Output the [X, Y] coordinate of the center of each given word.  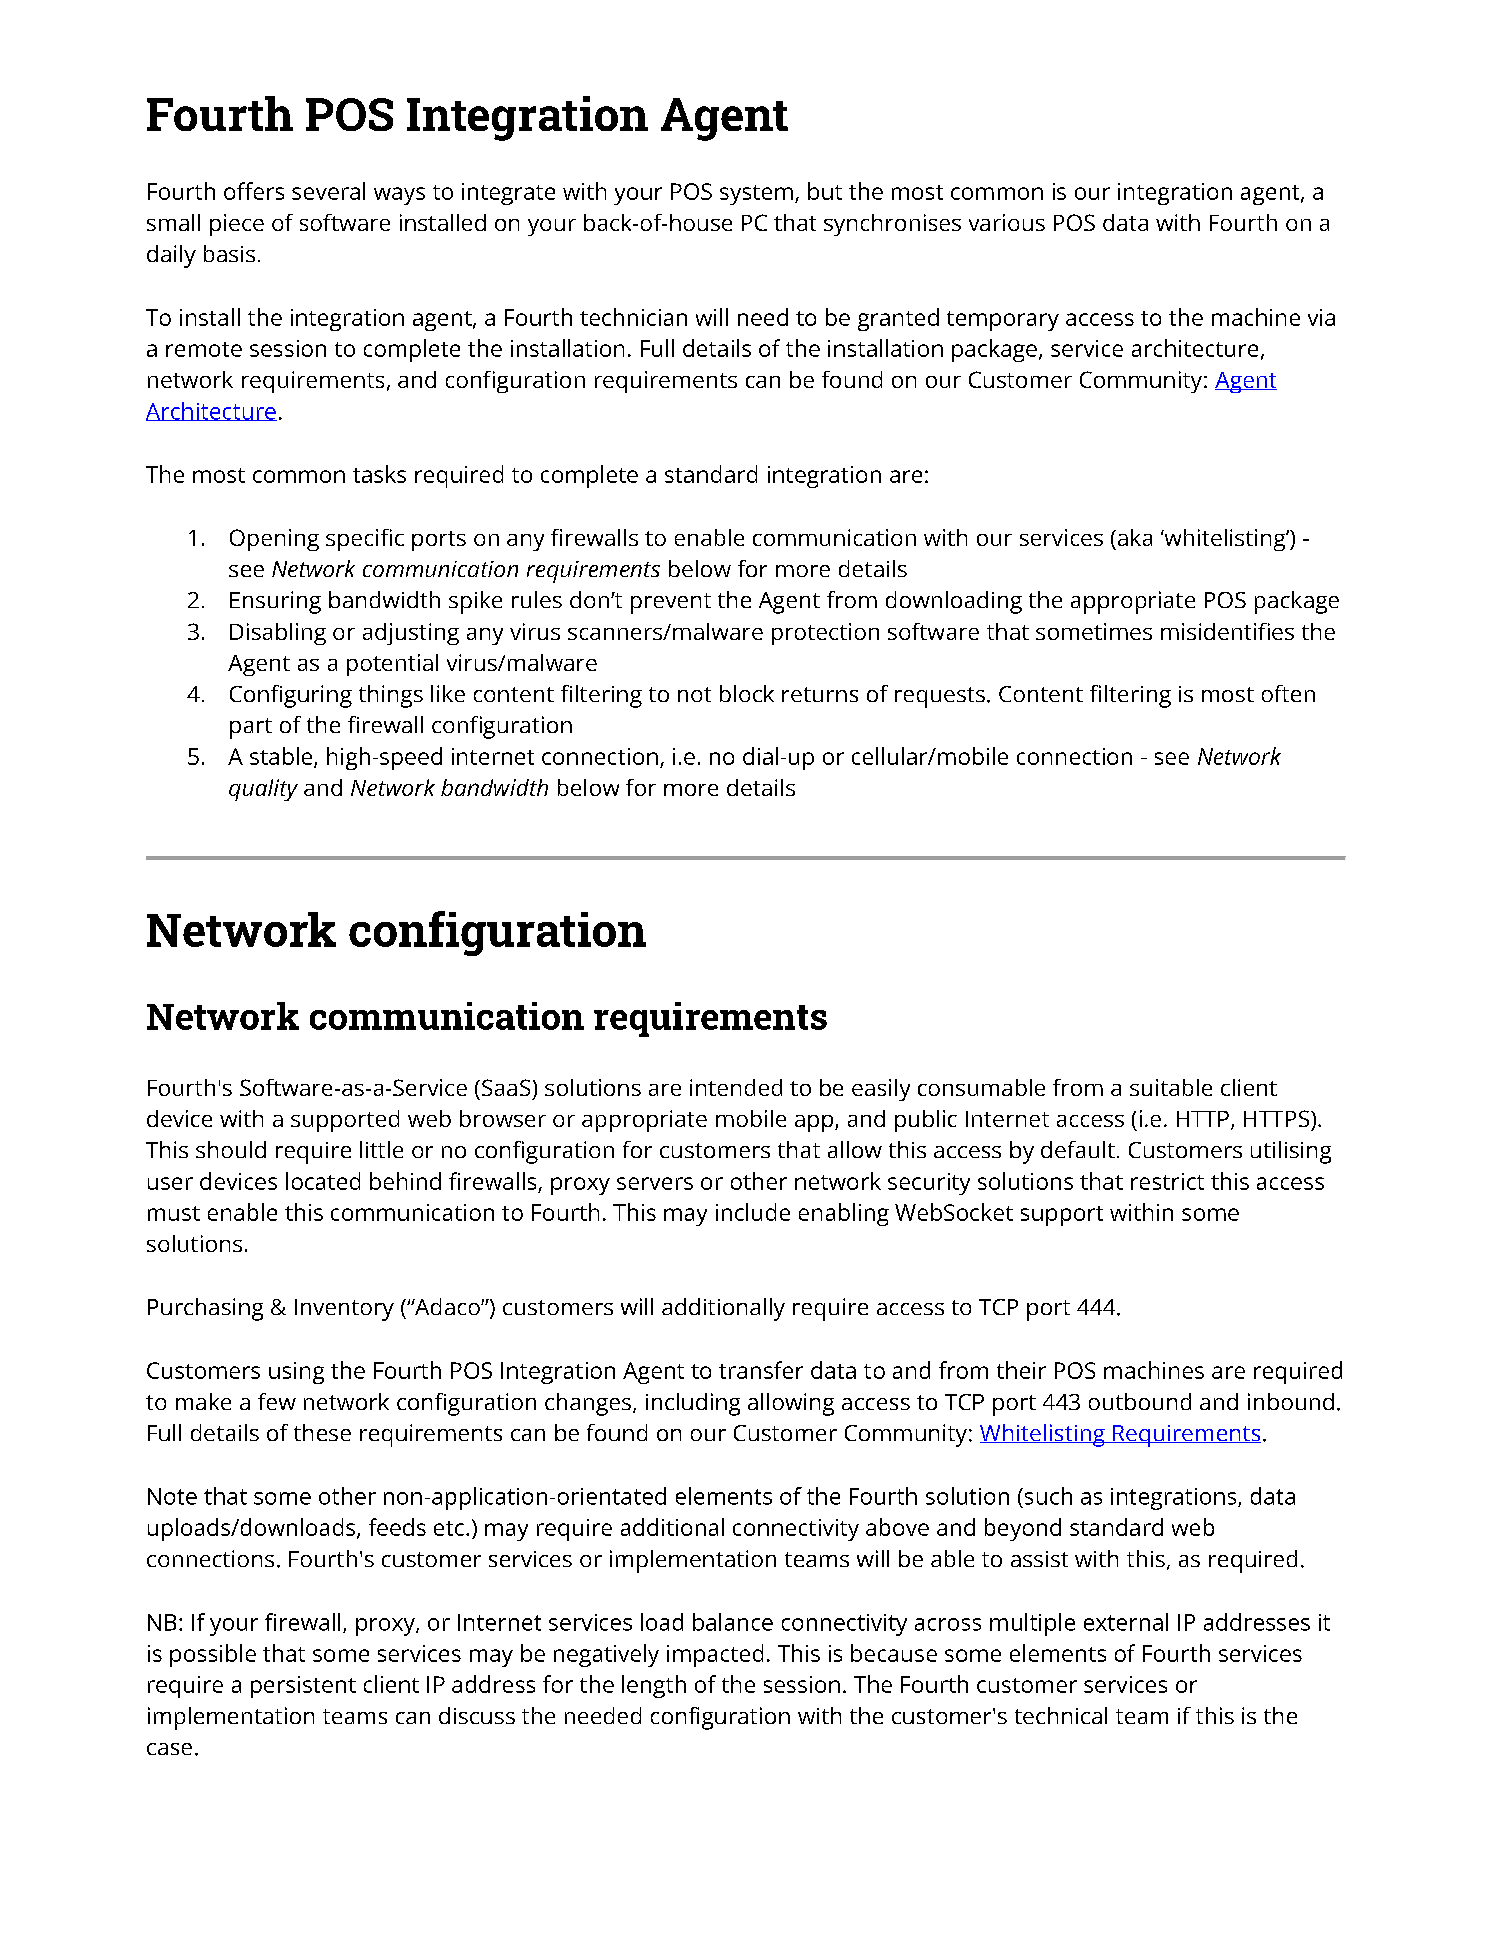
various [1007, 222]
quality [263, 790]
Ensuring [275, 602]
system [756, 195]
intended [736, 1087]
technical [1061, 1715]
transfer [761, 1370]
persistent [303, 1687]
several [328, 191]
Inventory [344, 1310]
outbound [1140, 1401]
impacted [715, 1655]
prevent [671, 603]
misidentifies [1227, 631]
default [1078, 1149]
